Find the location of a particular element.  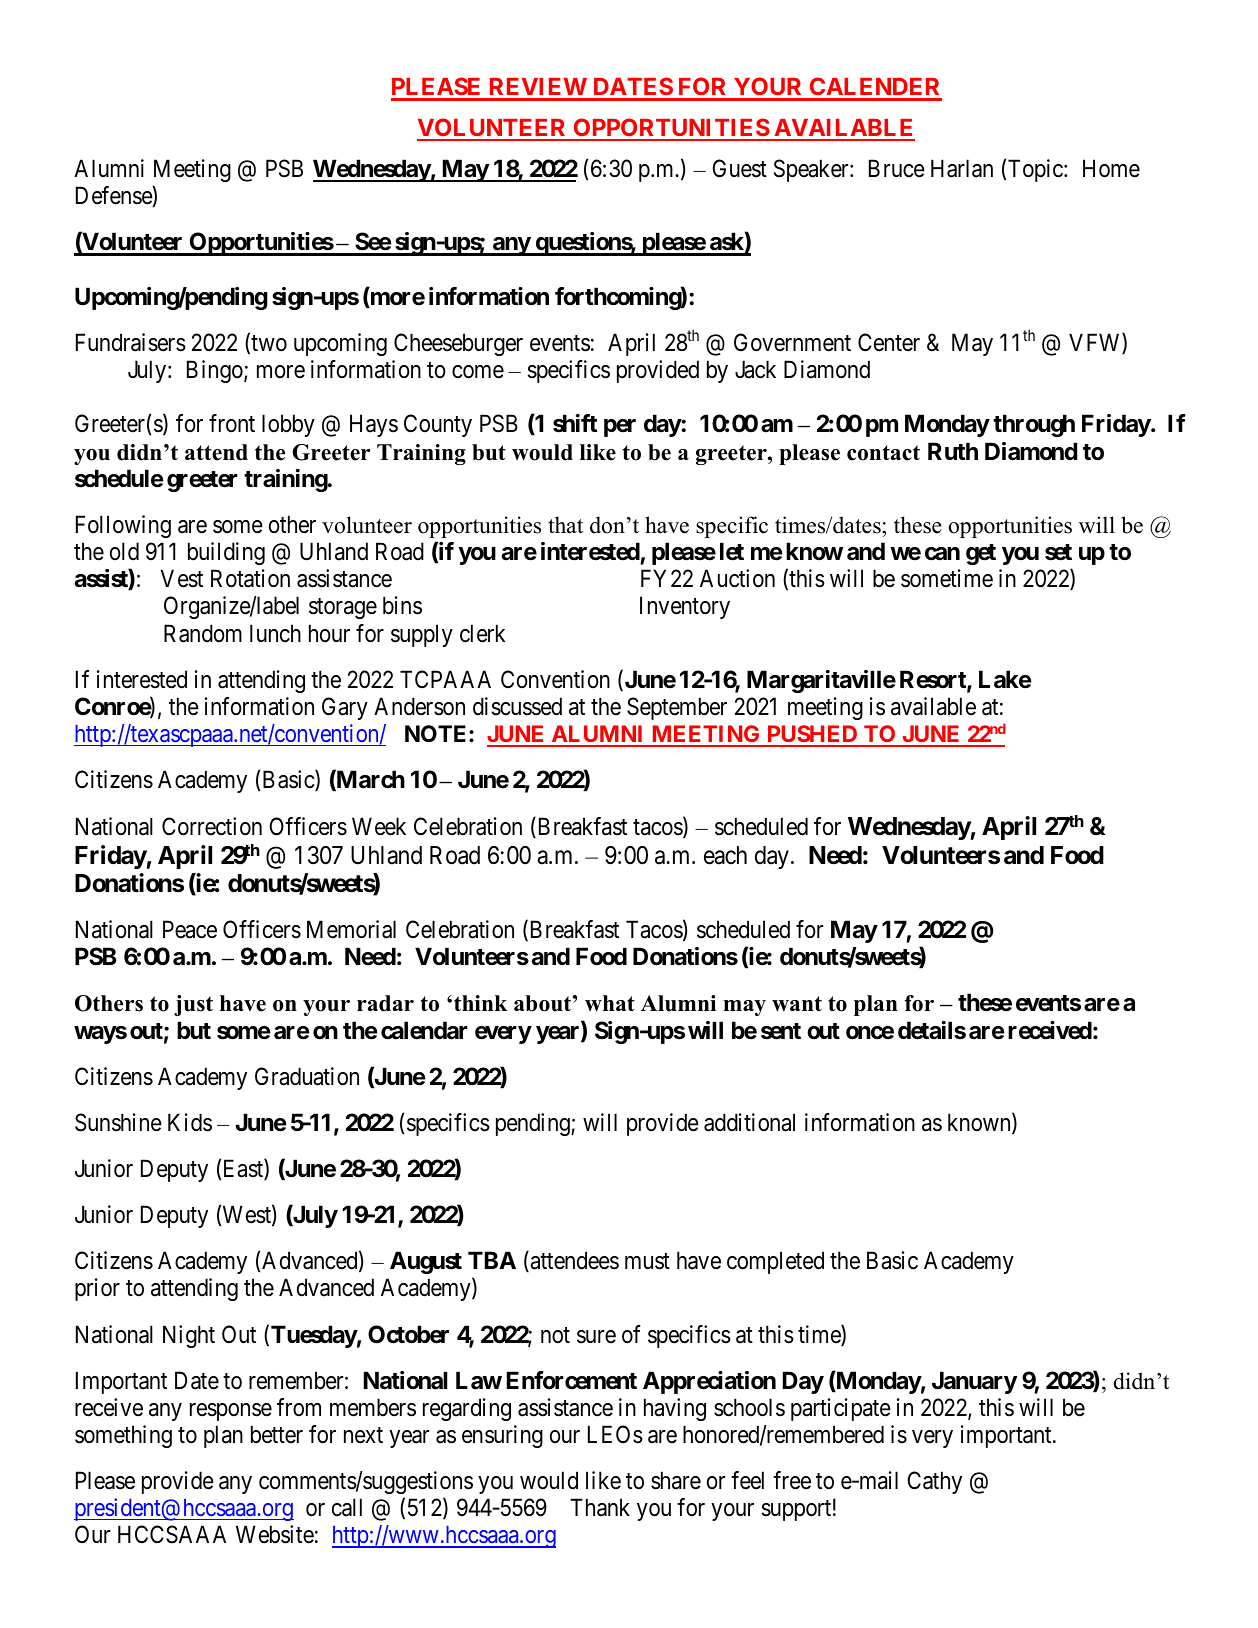

Thank is located at coordinates (600, 1507).
